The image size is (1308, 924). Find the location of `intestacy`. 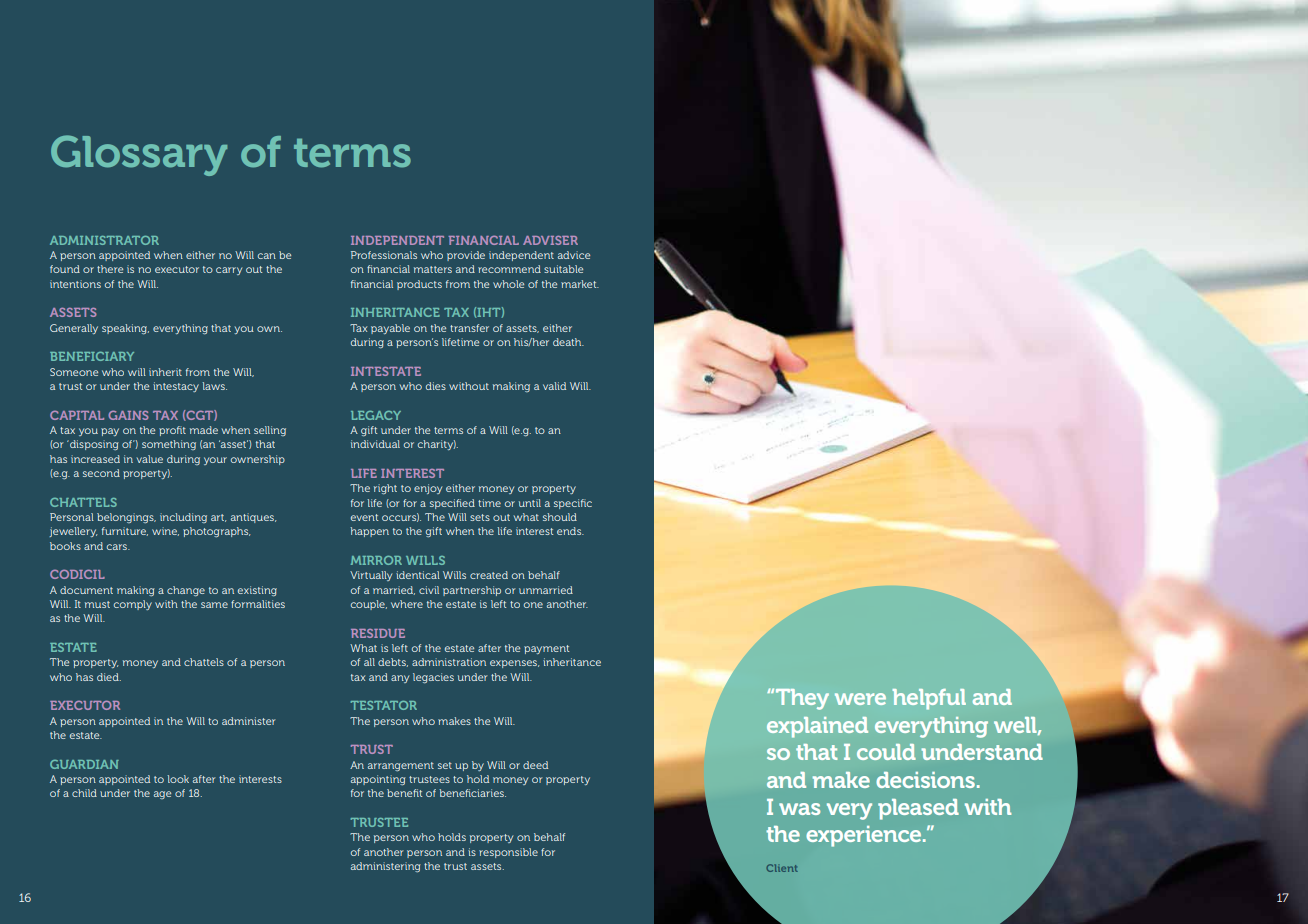

intestacy is located at coordinates (176, 387).
